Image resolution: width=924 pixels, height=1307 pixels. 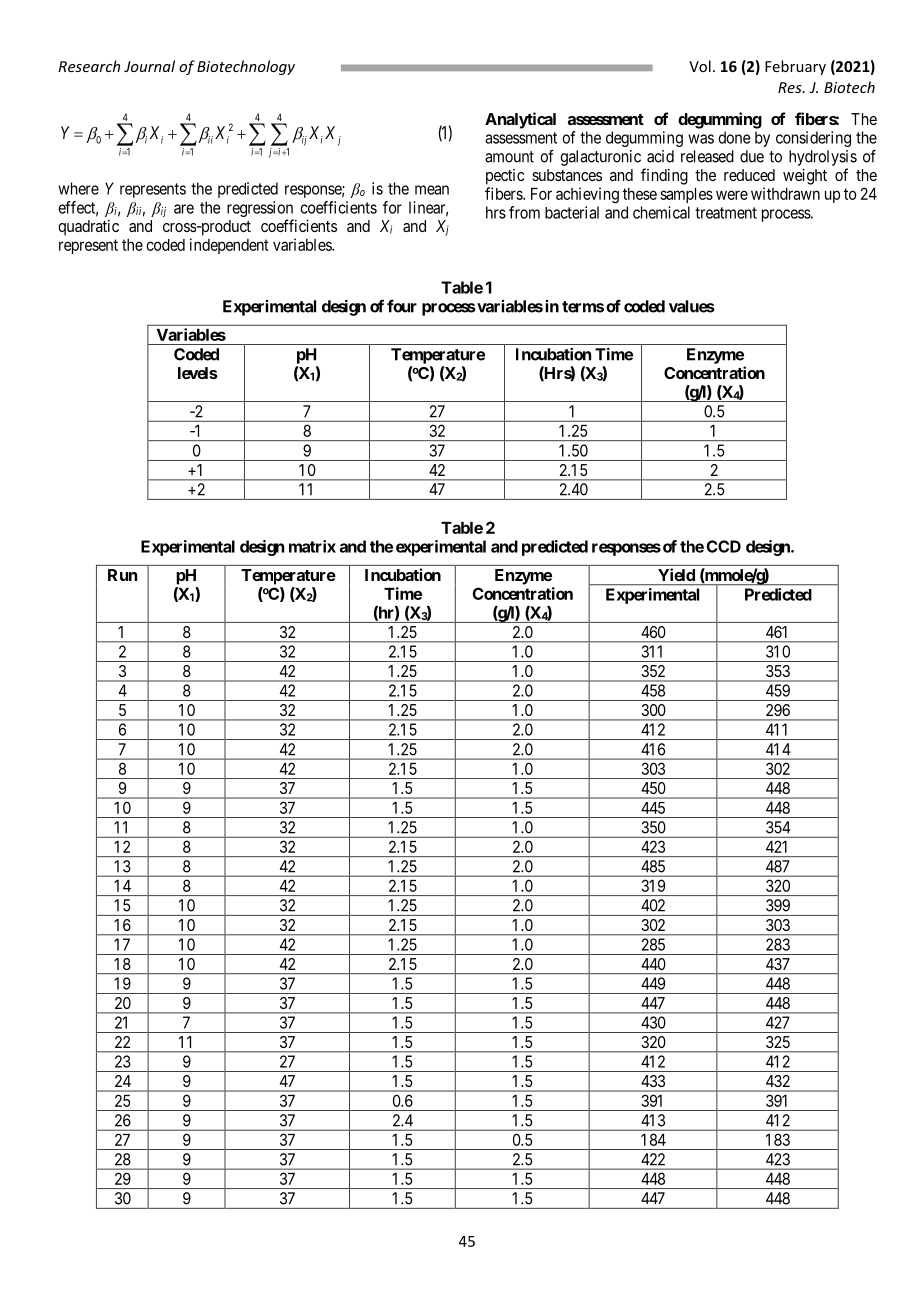 I want to click on independent, so click(x=229, y=246).
